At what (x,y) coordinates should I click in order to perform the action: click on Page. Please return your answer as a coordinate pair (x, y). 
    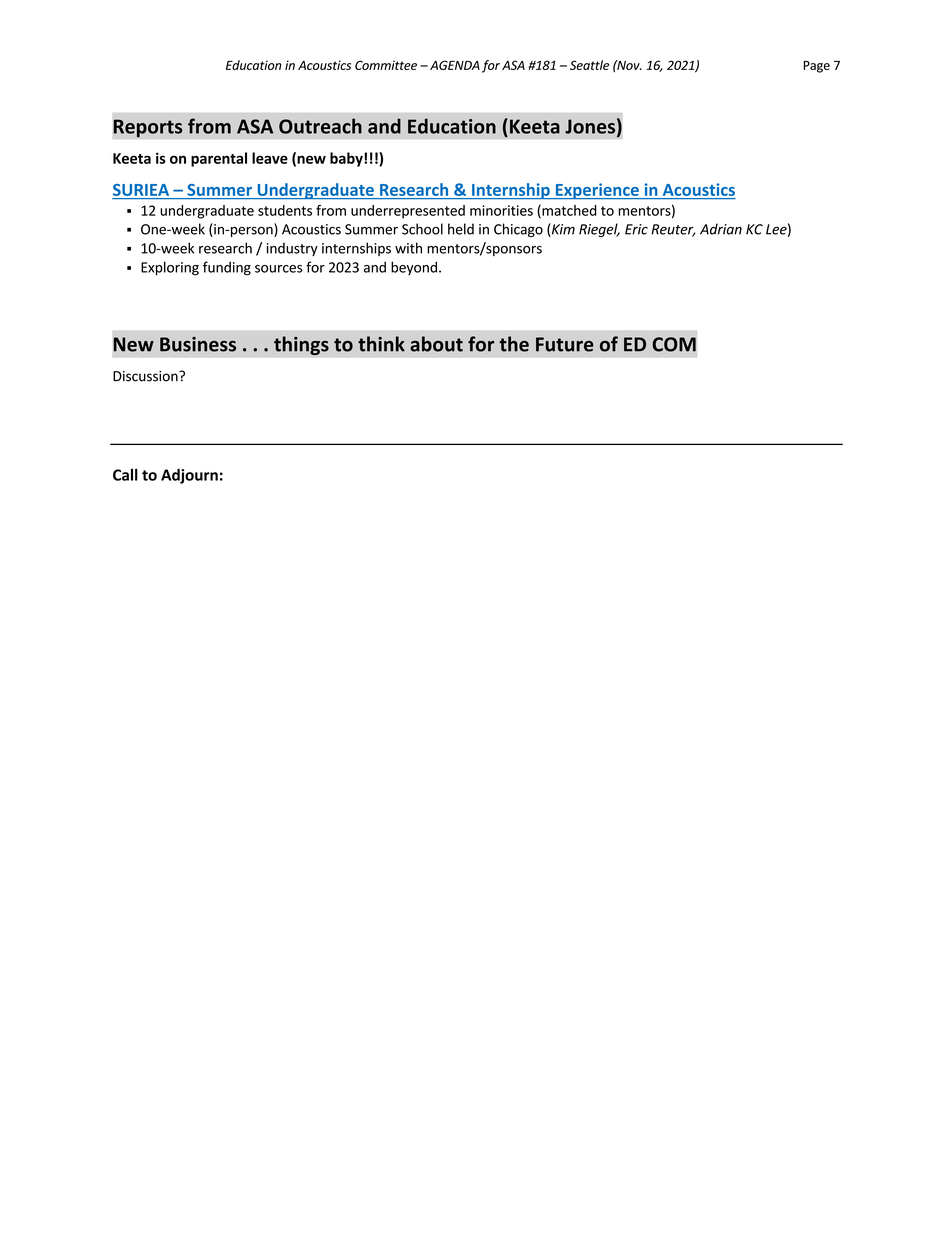
    Looking at the image, I should click on (817, 67).
